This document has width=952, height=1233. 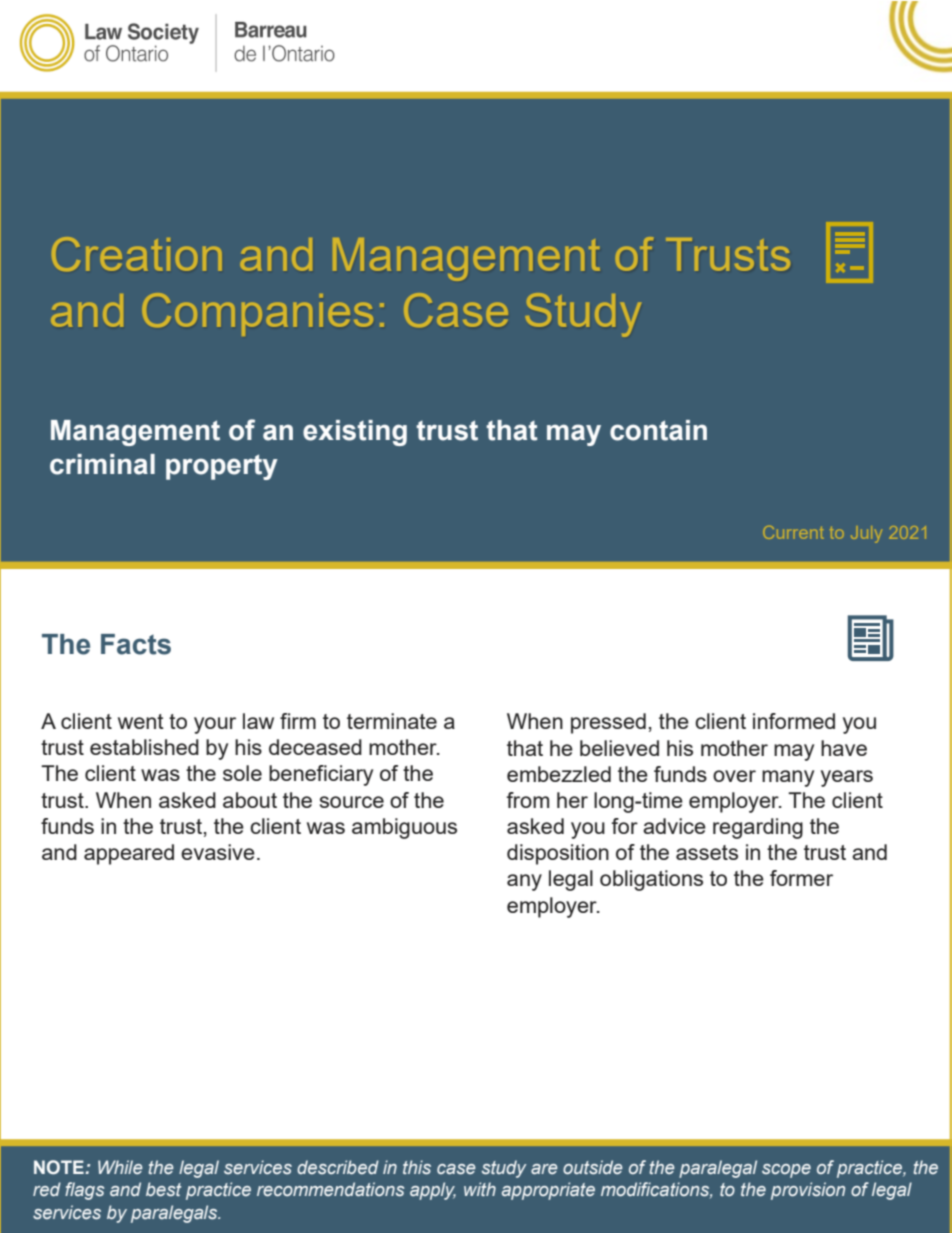 What do you see at coordinates (120, 1167) in the document?
I see `While` at bounding box center [120, 1167].
